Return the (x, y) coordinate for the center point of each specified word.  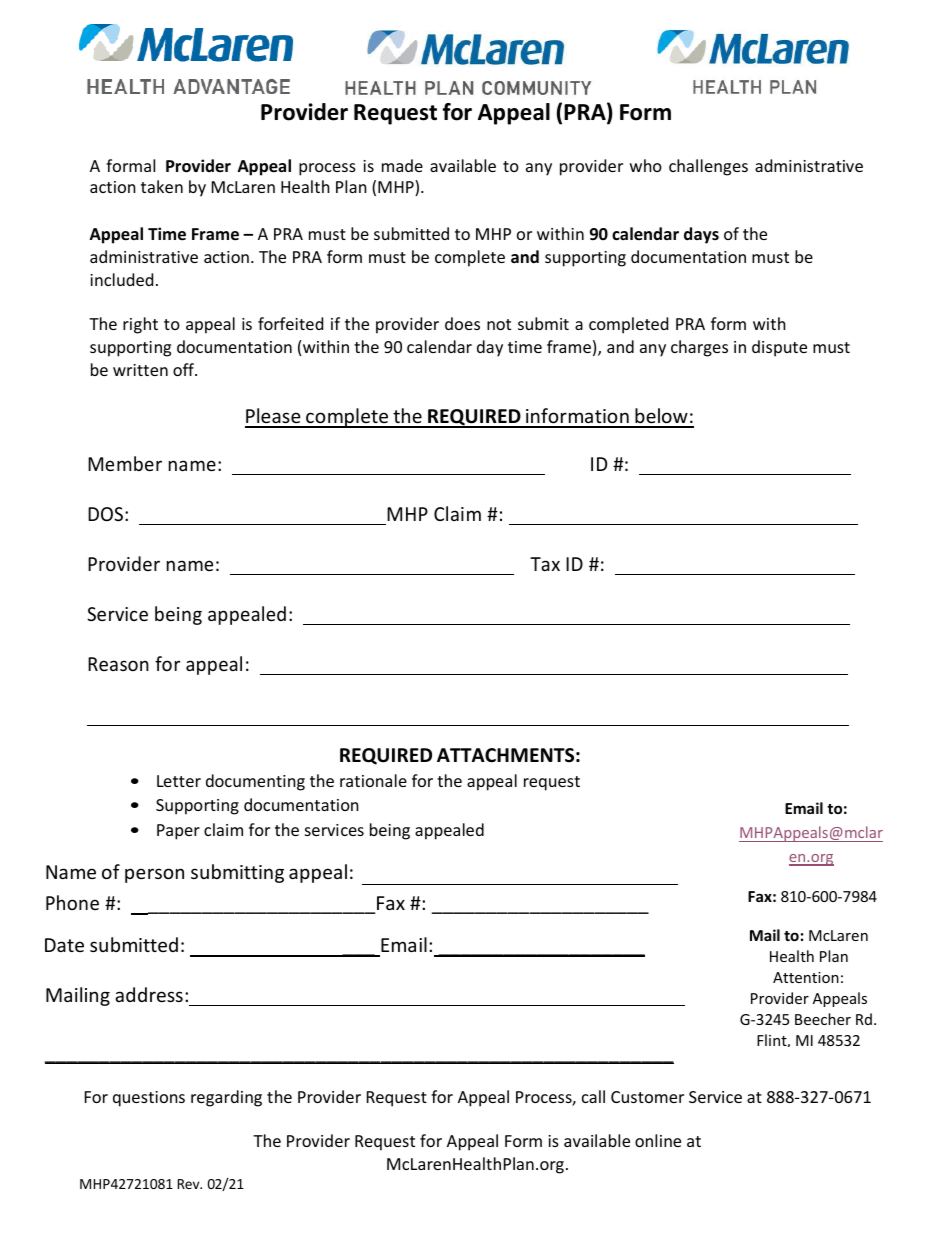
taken (162, 186)
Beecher (823, 1019)
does (462, 323)
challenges (708, 167)
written (140, 370)
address (149, 994)
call (593, 1096)
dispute (779, 348)
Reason (118, 664)
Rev (190, 1184)
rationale (373, 780)
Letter (179, 781)
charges (699, 348)
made (402, 165)
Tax (545, 564)
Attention (806, 977)
